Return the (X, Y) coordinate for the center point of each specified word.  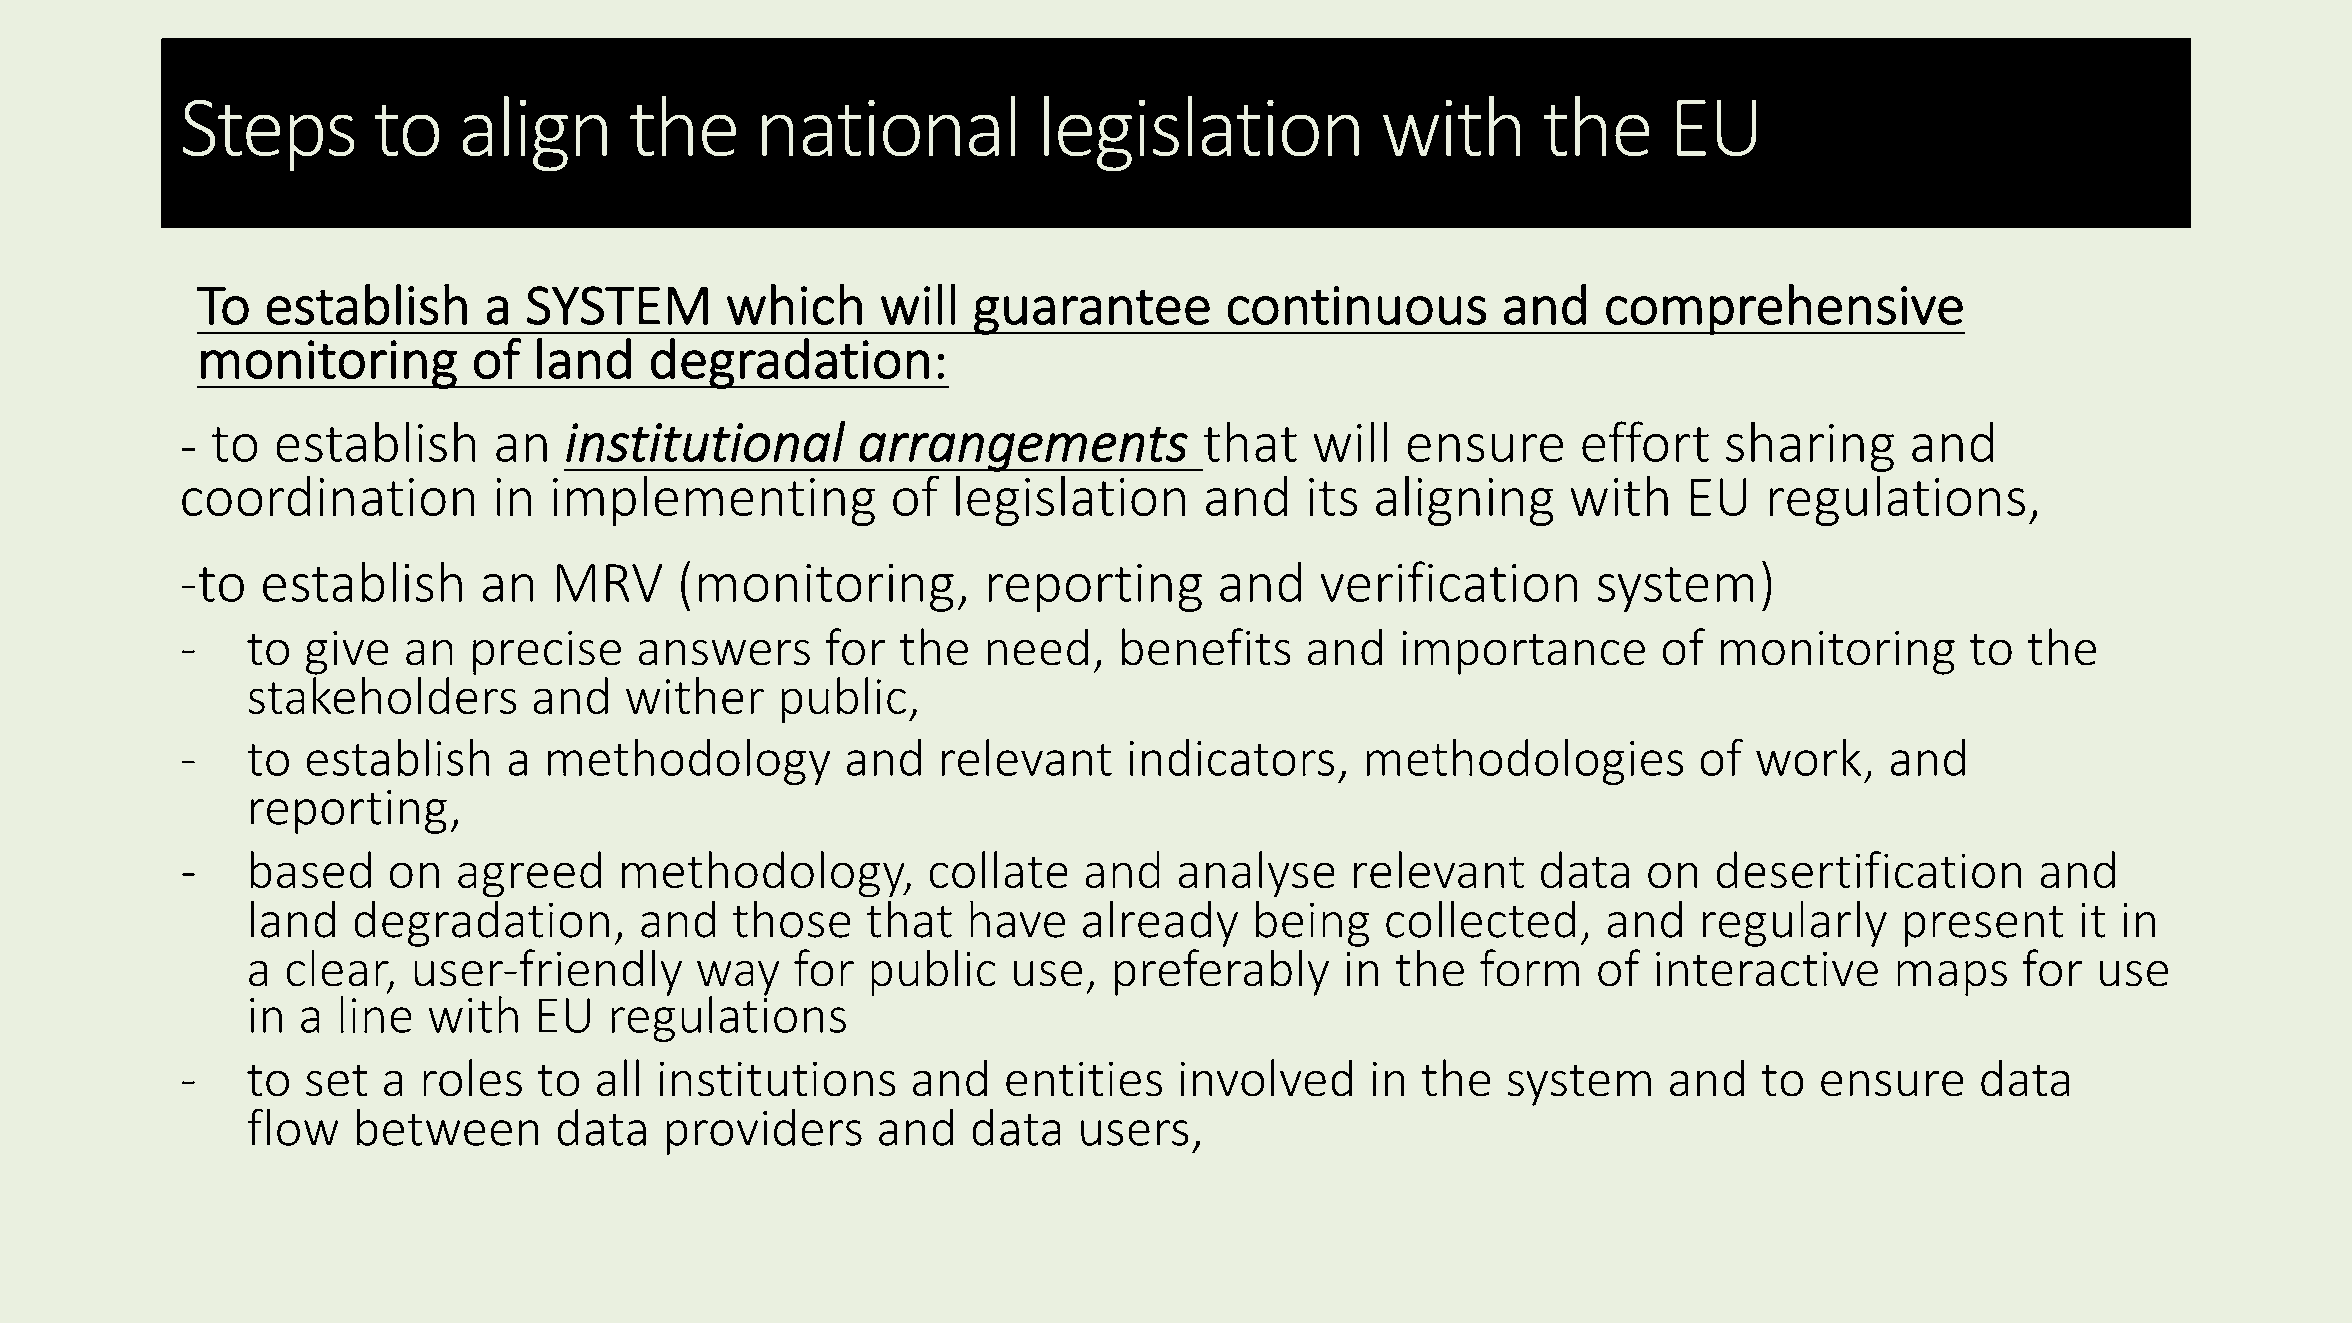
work (1808, 757)
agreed (529, 874)
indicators (1231, 757)
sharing (1810, 446)
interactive (1767, 969)
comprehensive (1784, 309)
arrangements (1023, 449)
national (889, 126)
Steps (268, 135)
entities (1084, 1079)
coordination (328, 496)
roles (472, 1078)
